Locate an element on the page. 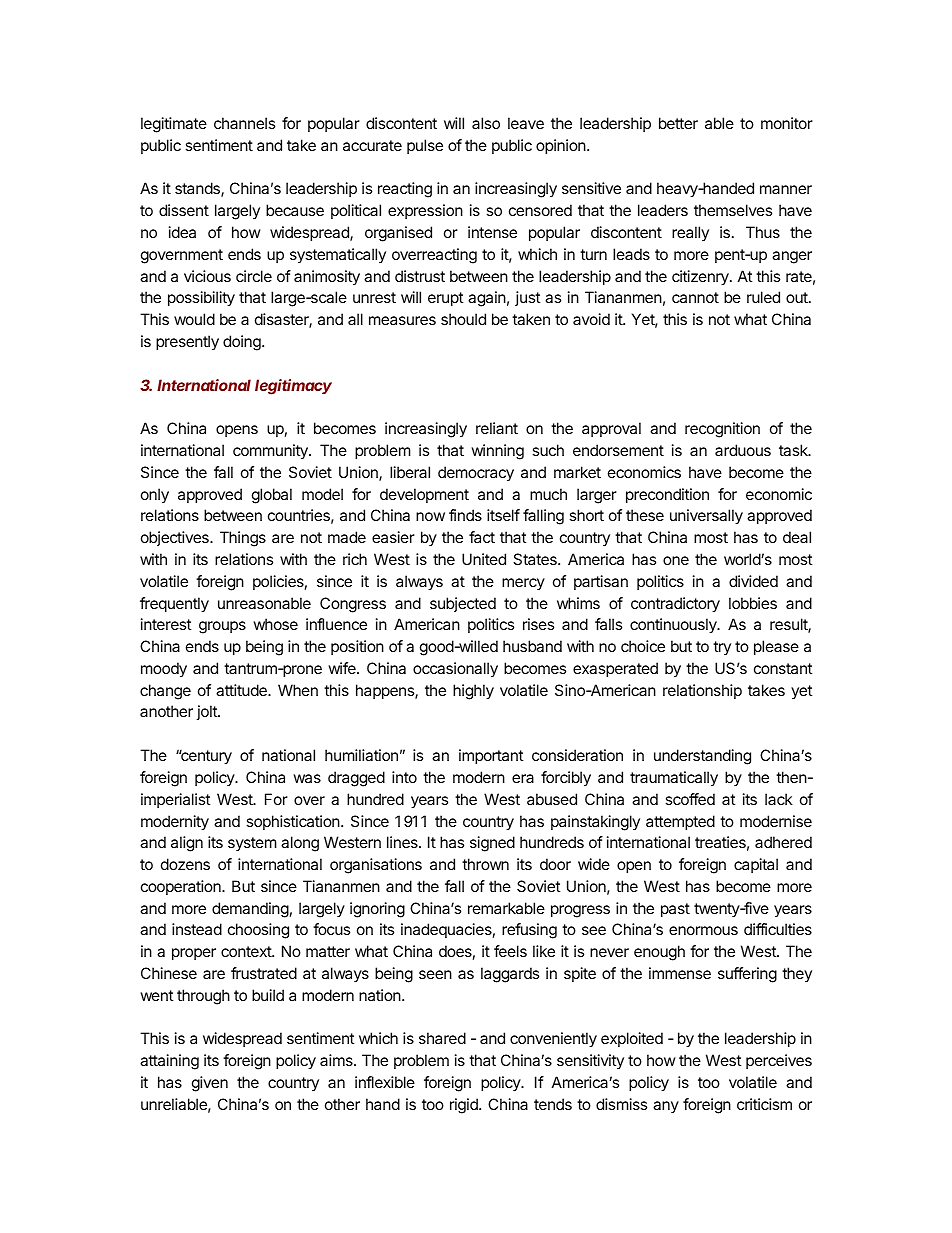 This image has width=952, height=1233. recognition is located at coordinates (722, 430).
